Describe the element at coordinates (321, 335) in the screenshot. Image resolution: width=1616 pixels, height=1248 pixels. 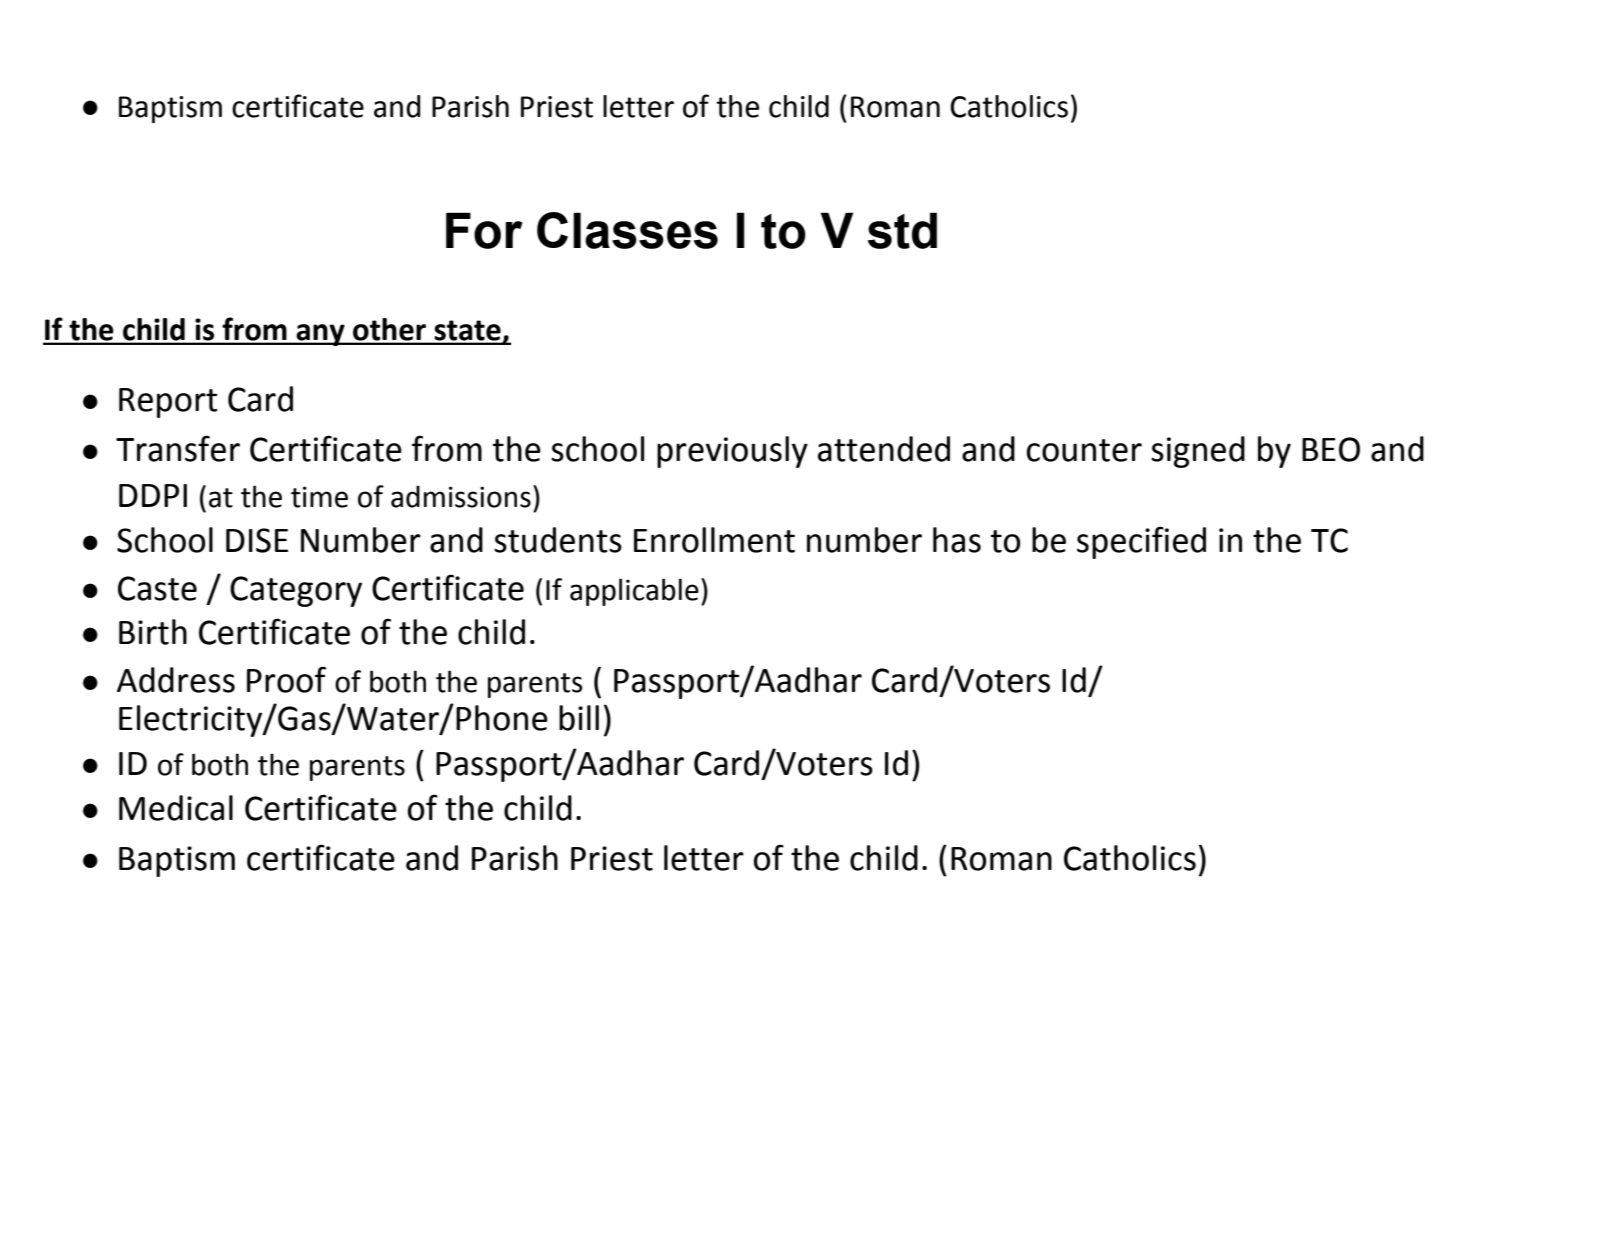
I see `any` at that location.
